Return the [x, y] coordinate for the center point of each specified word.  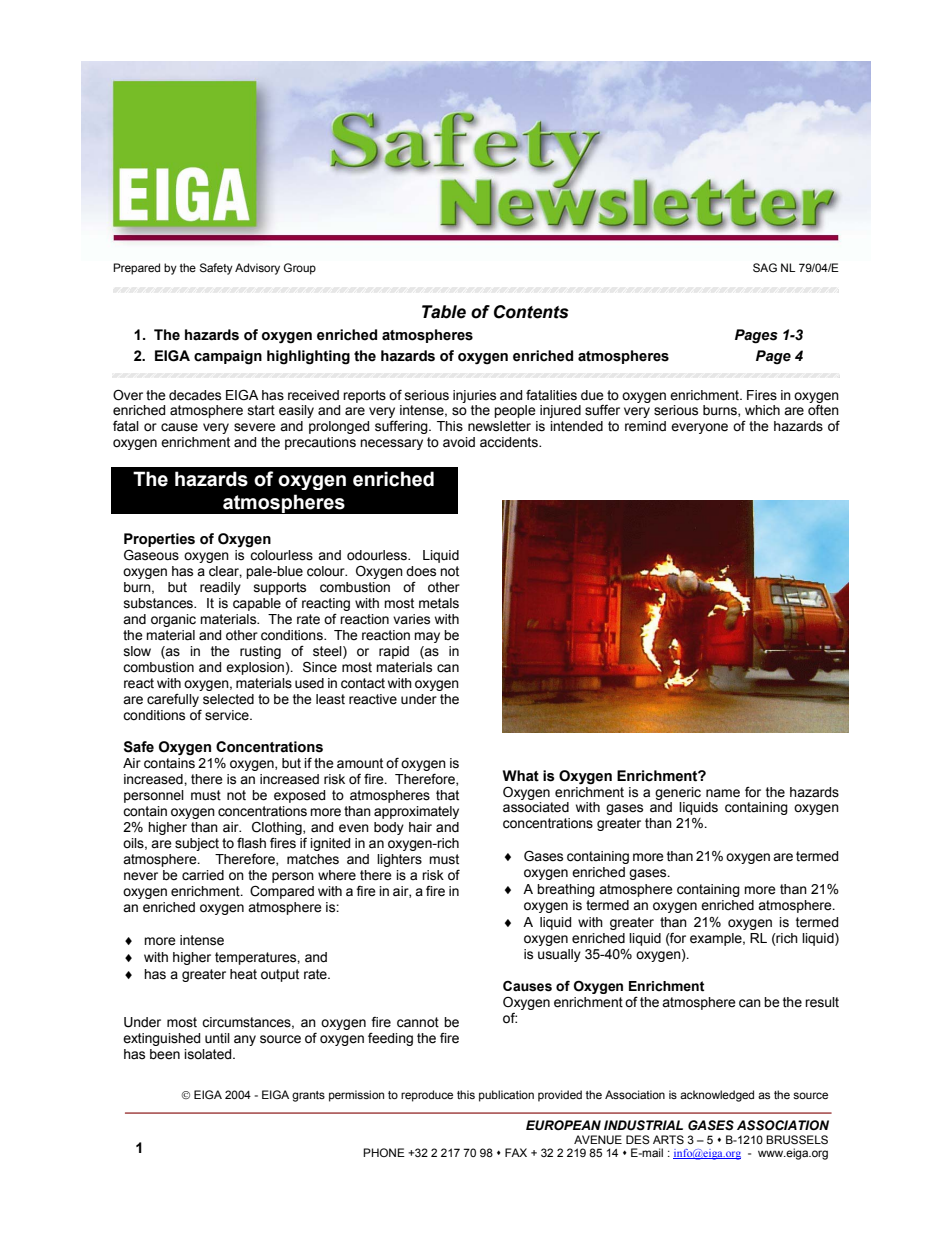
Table [444, 312]
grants [308, 1096]
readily [220, 588]
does [421, 571]
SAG [765, 267]
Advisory [257, 269]
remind [645, 426]
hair [420, 827]
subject [197, 844]
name [723, 793]
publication [506, 1096]
